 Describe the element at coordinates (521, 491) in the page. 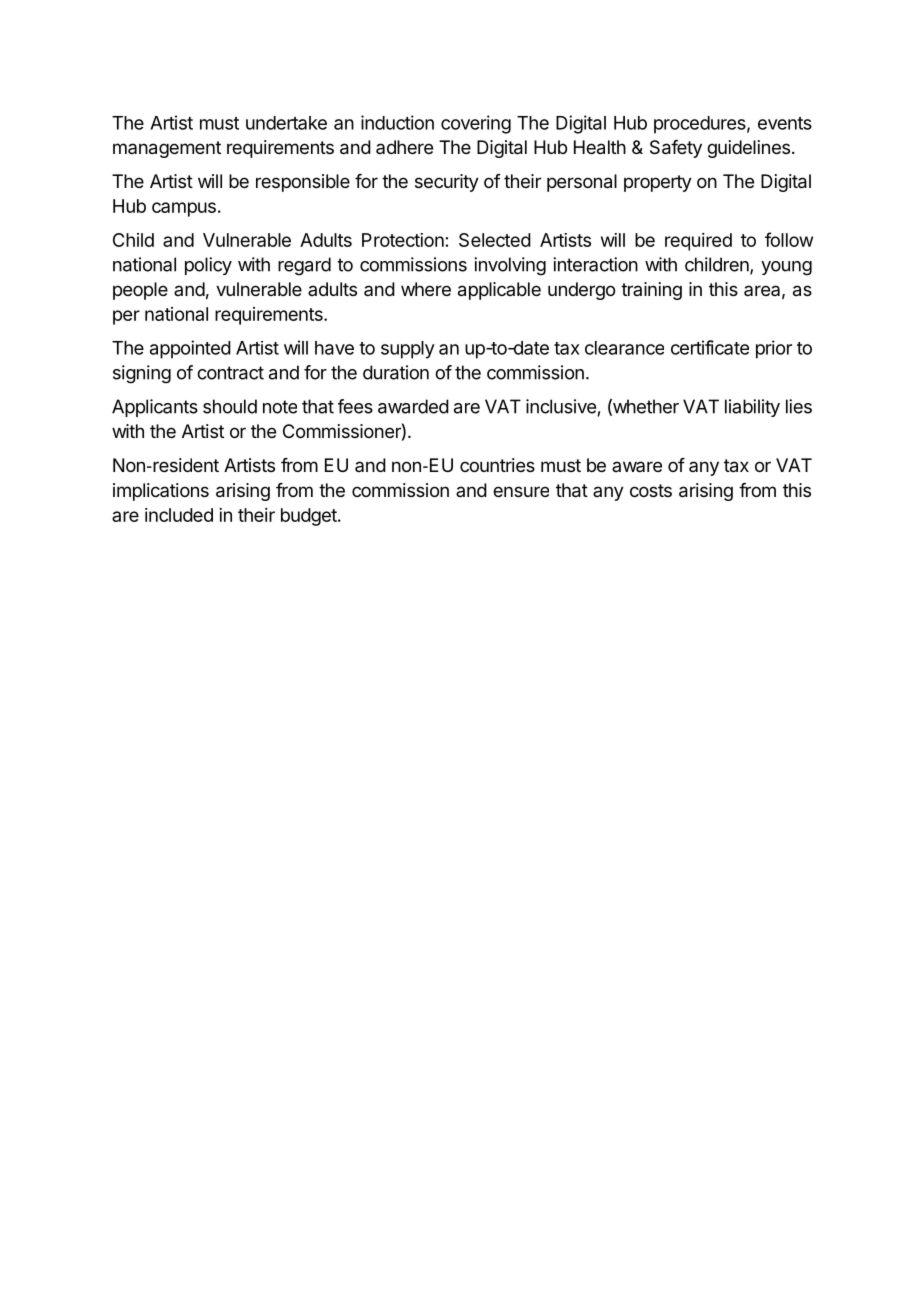

I see `ensure` at that location.
